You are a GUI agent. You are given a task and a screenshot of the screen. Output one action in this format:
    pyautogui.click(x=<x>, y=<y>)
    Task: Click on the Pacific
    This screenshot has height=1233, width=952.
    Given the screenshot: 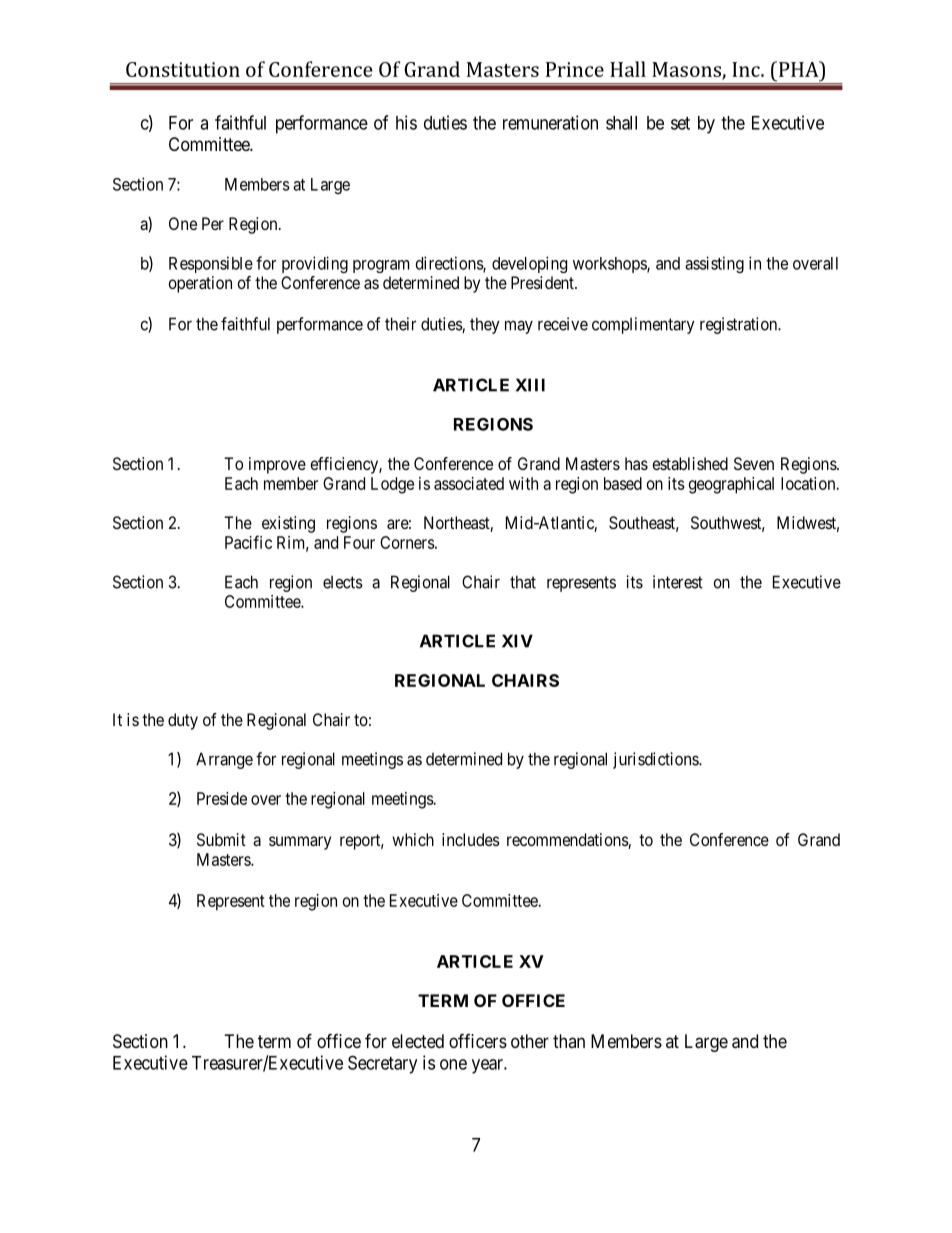 What is the action you would take?
    pyautogui.click(x=248, y=542)
